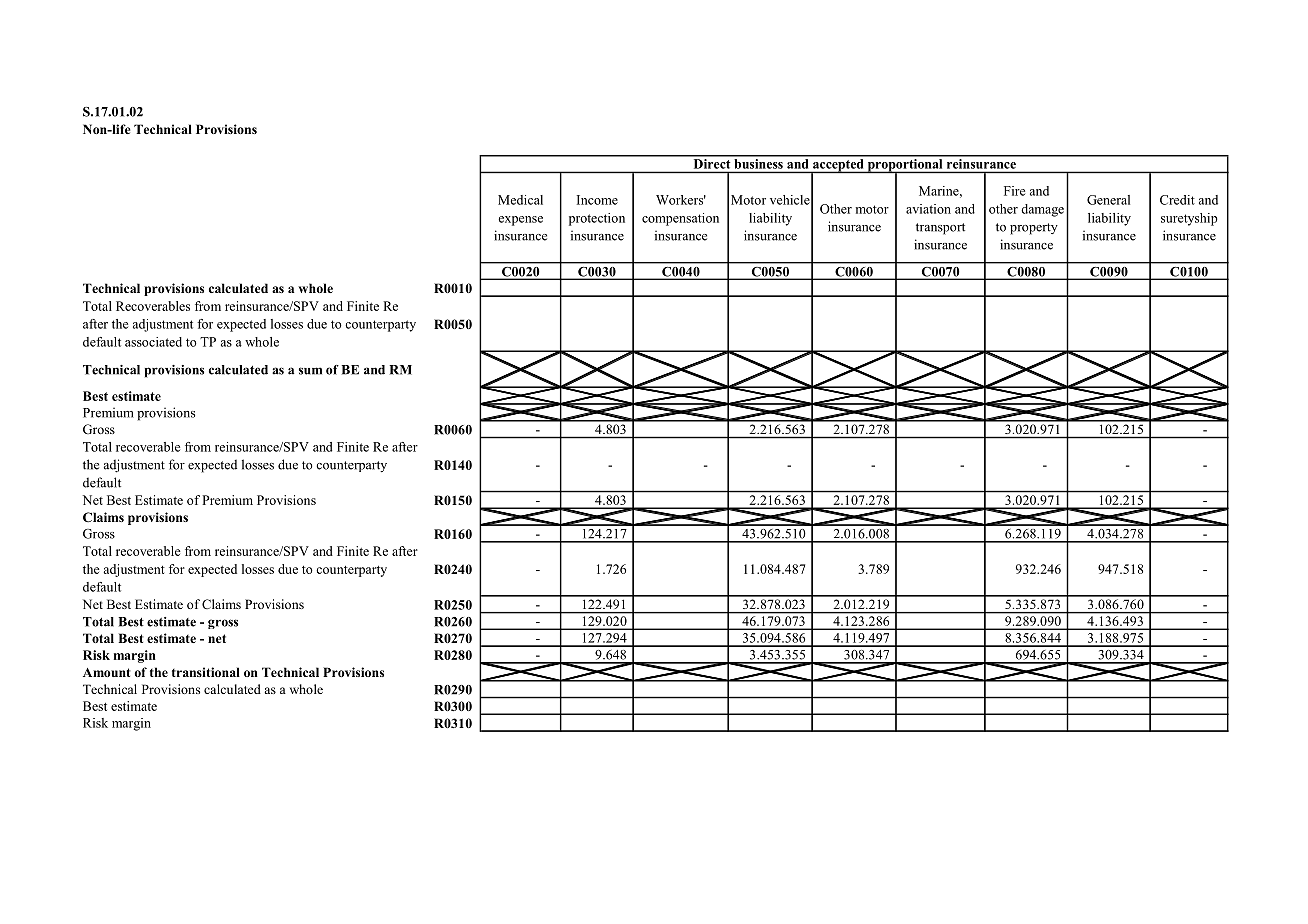 The height and width of the document is (924, 1308). Describe the element at coordinates (681, 200) in the document. I see `Workers` at that location.
